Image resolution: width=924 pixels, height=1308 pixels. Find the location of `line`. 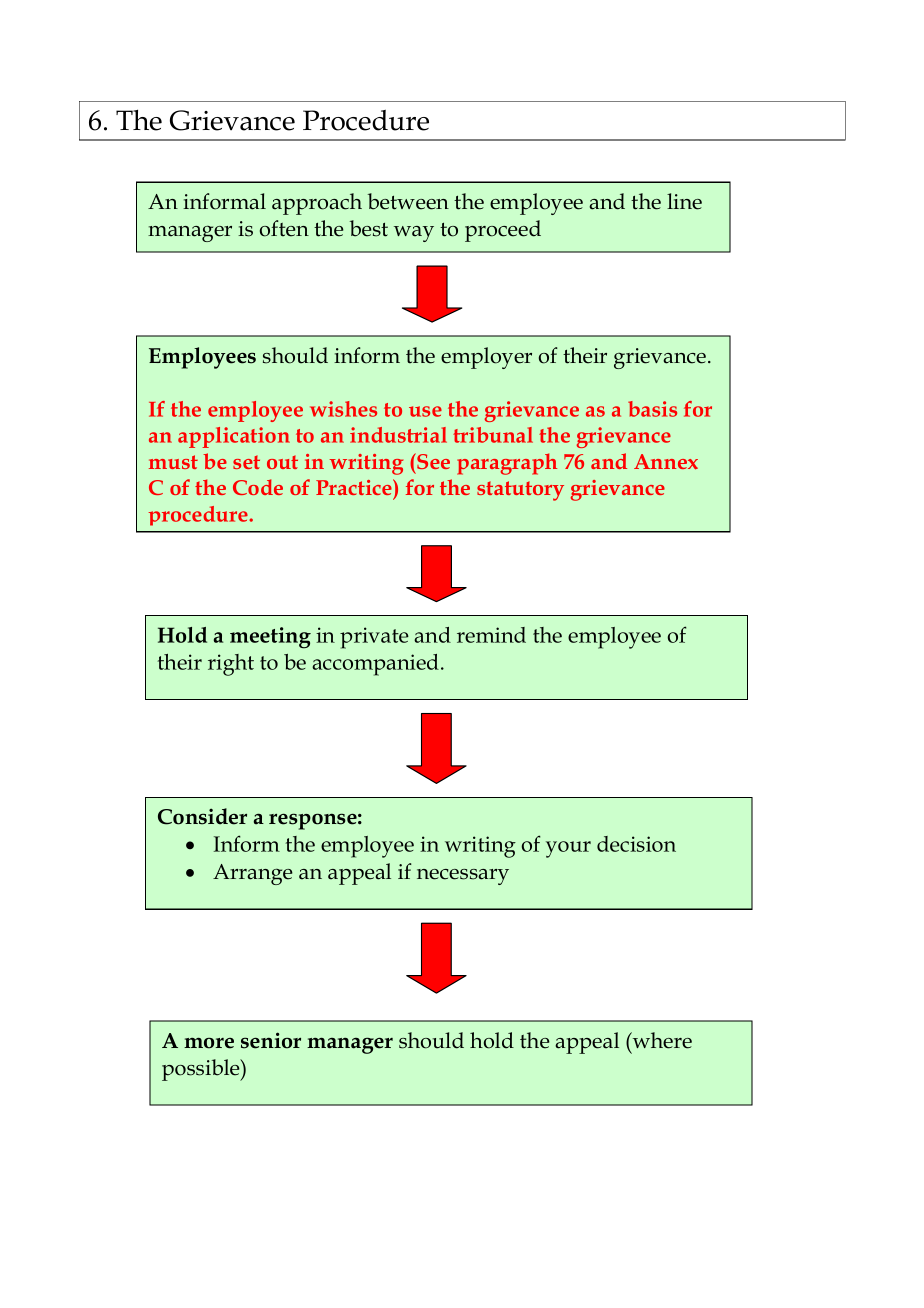

line is located at coordinates (684, 201).
